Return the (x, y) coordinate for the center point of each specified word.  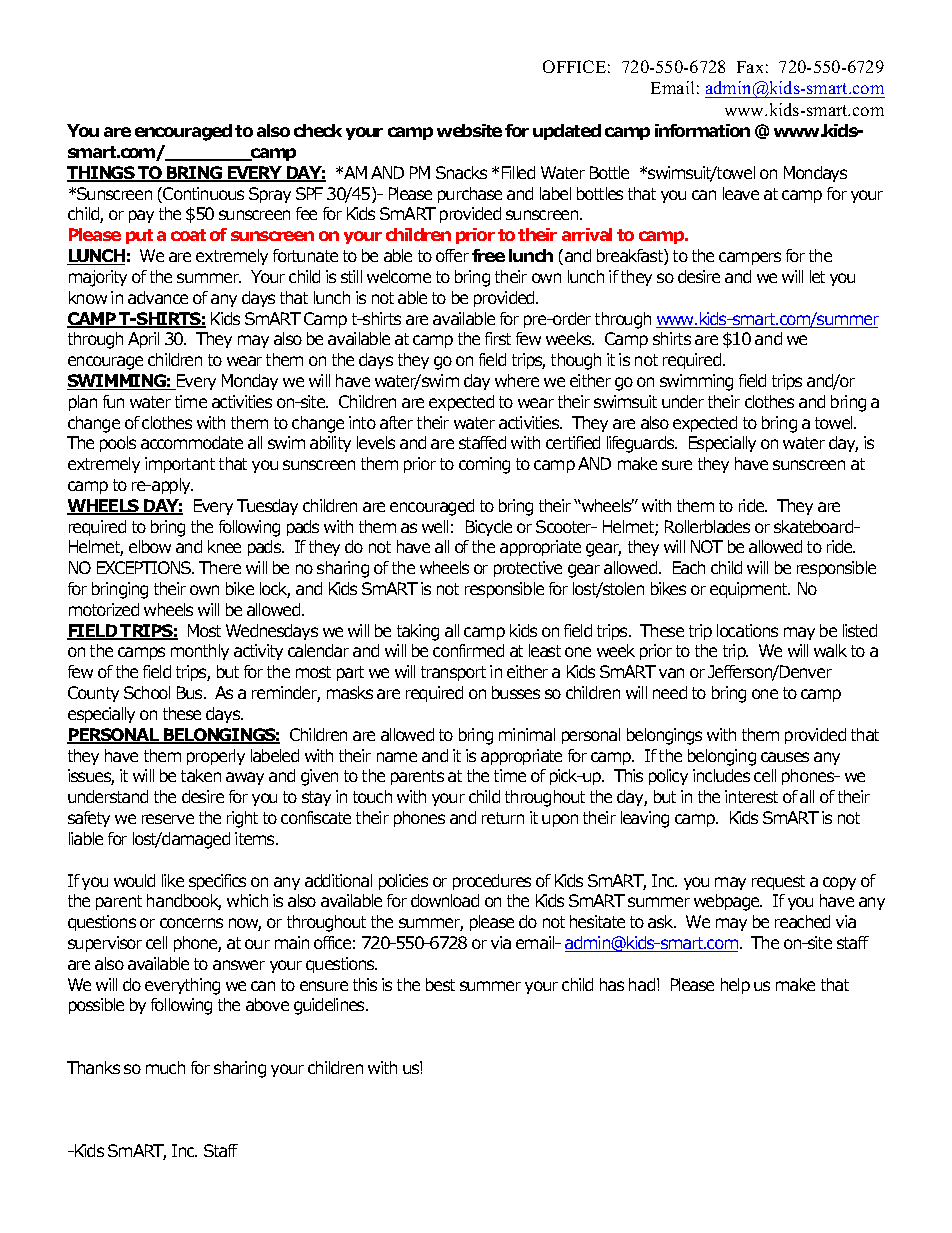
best (440, 984)
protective (528, 569)
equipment (750, 590)
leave (741, 193)
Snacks (461, 172)
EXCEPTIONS (145, 567)
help (735, 986)
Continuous (202, 195)
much (165, 1067)
